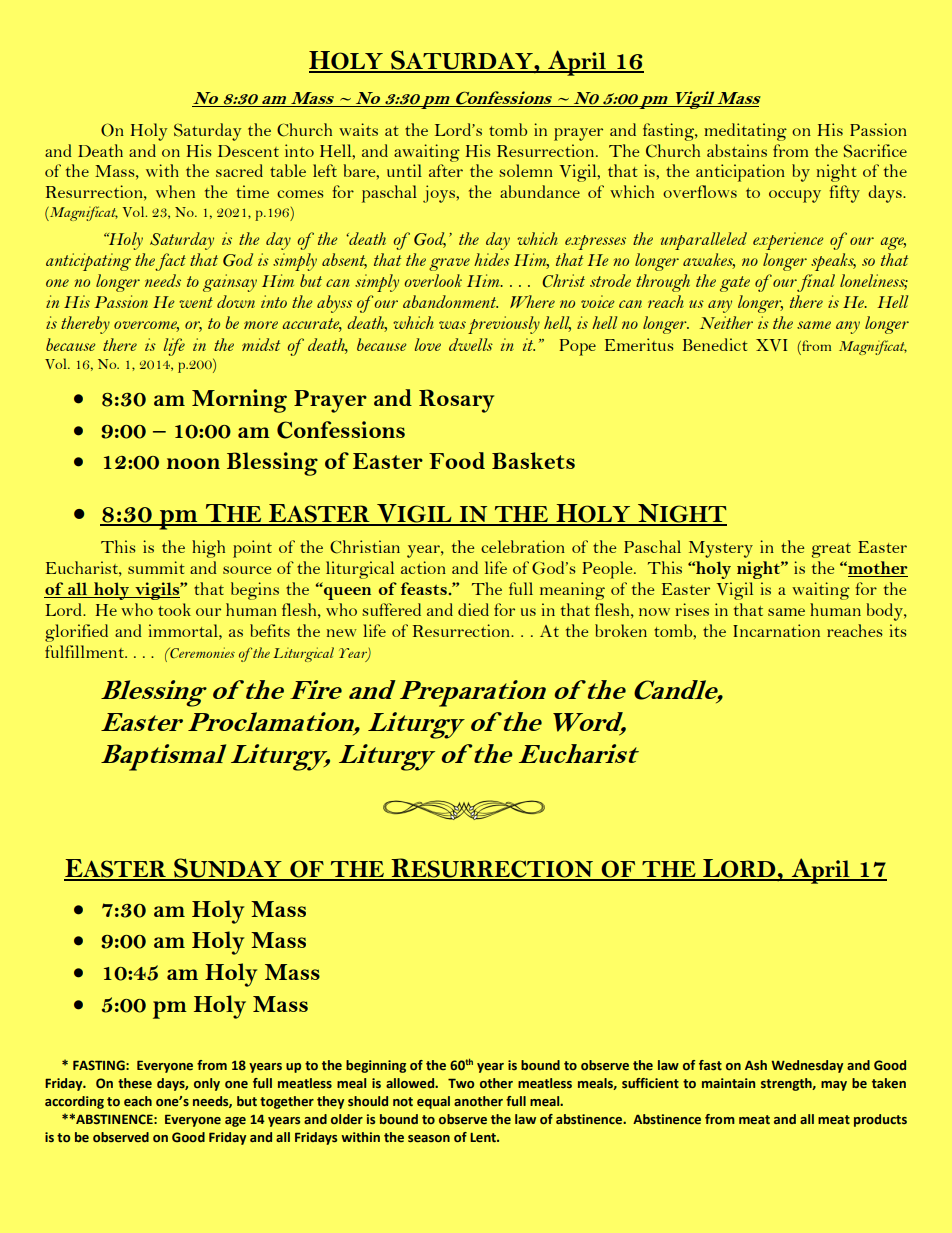 This image has height=1233, width=952. I want to click on Ash, so click(756, 1065).
